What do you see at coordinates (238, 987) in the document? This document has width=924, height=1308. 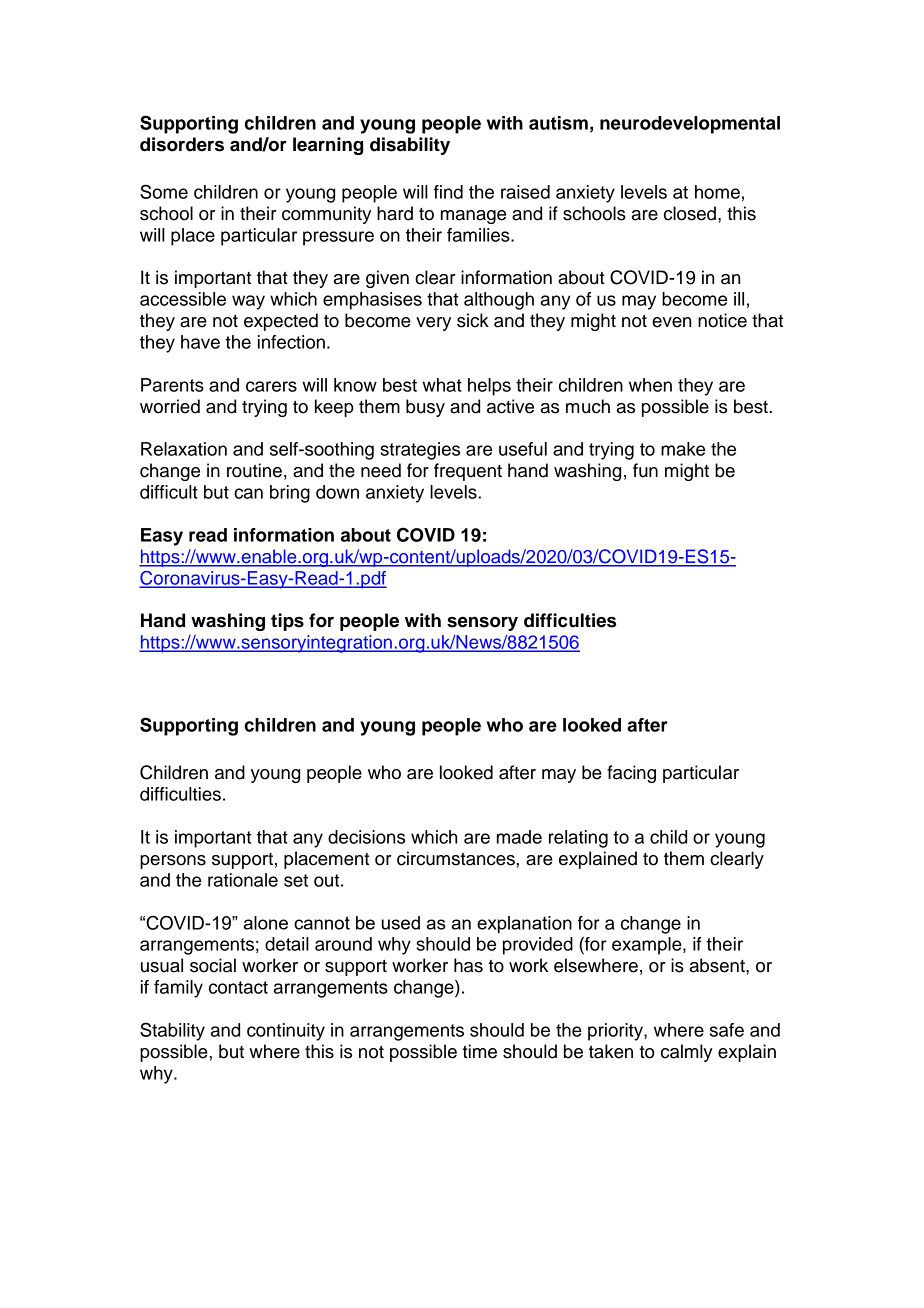 I see `contact` at bounding box center [238, 987].
